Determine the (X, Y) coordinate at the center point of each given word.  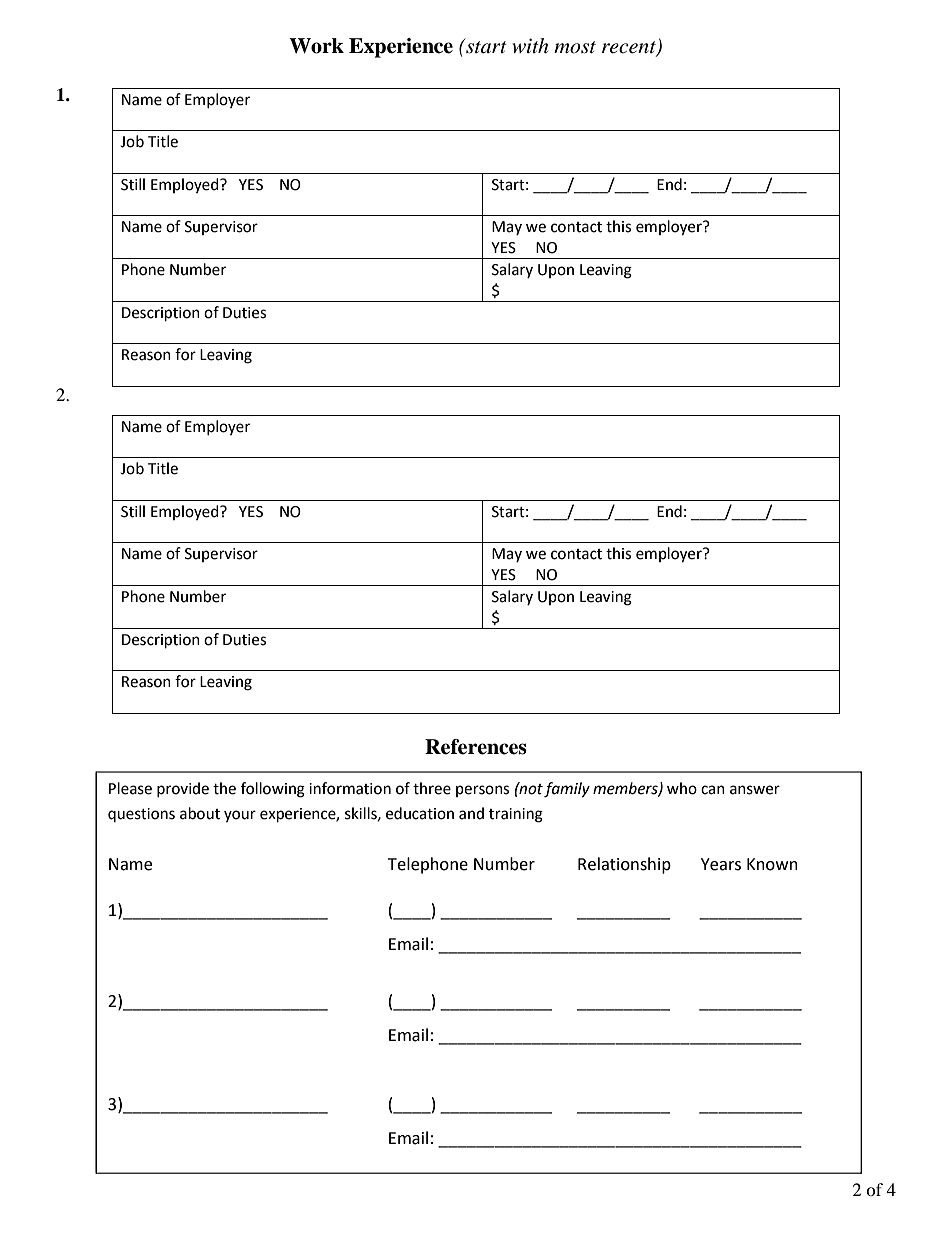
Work (316, 46)
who (682, 788)
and (471, 813)
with (530, 45)
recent (630, 48)
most (575, 47)
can (713, 790)
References (476, 747)
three (432, 788)
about (200, 813)
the (224, 788)
